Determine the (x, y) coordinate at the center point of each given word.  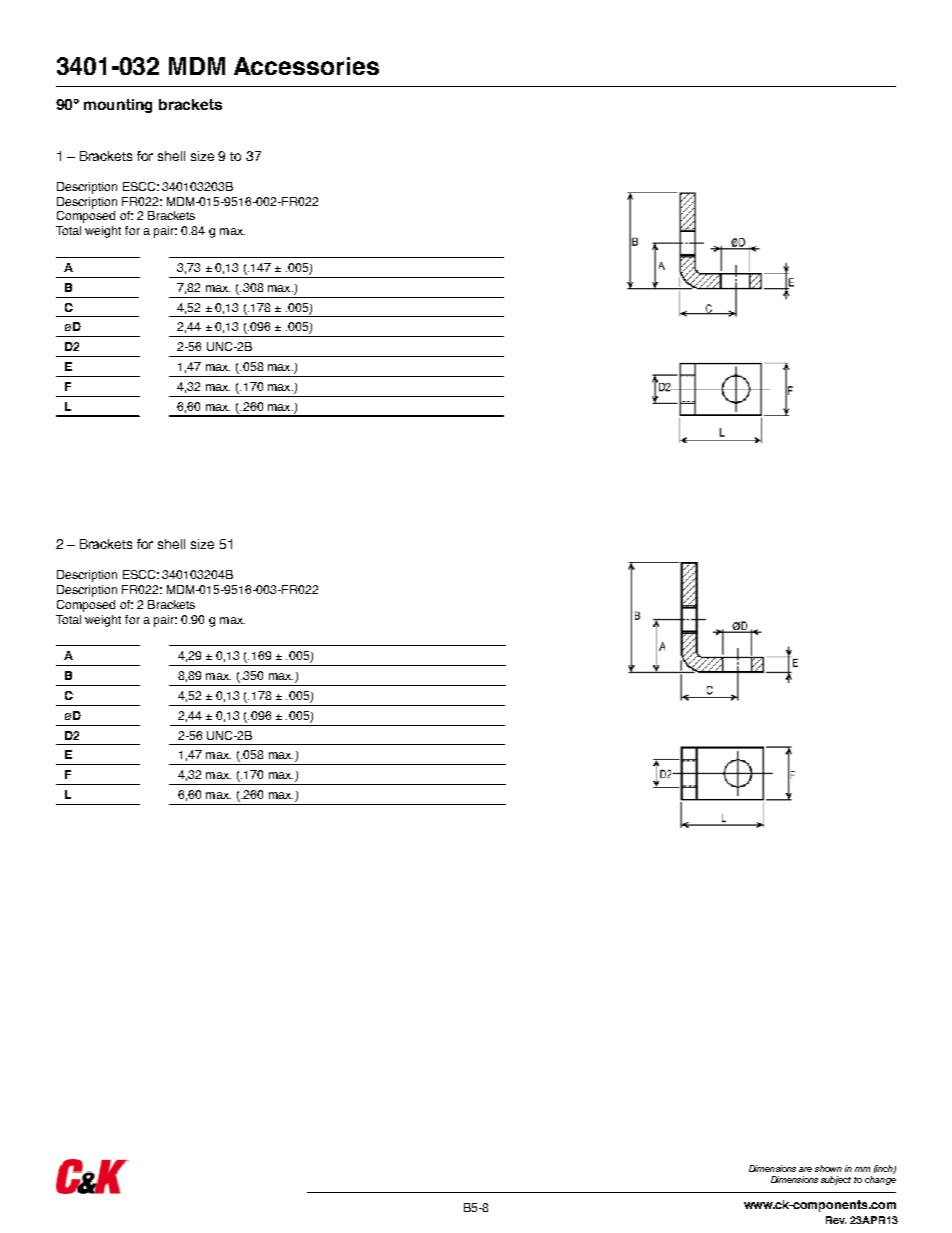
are (805, 1169)
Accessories (306, 66)
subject (836, 1180)
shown (828, 1168)
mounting (118, 106)
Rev (836, 1220)
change (880, 1180)
